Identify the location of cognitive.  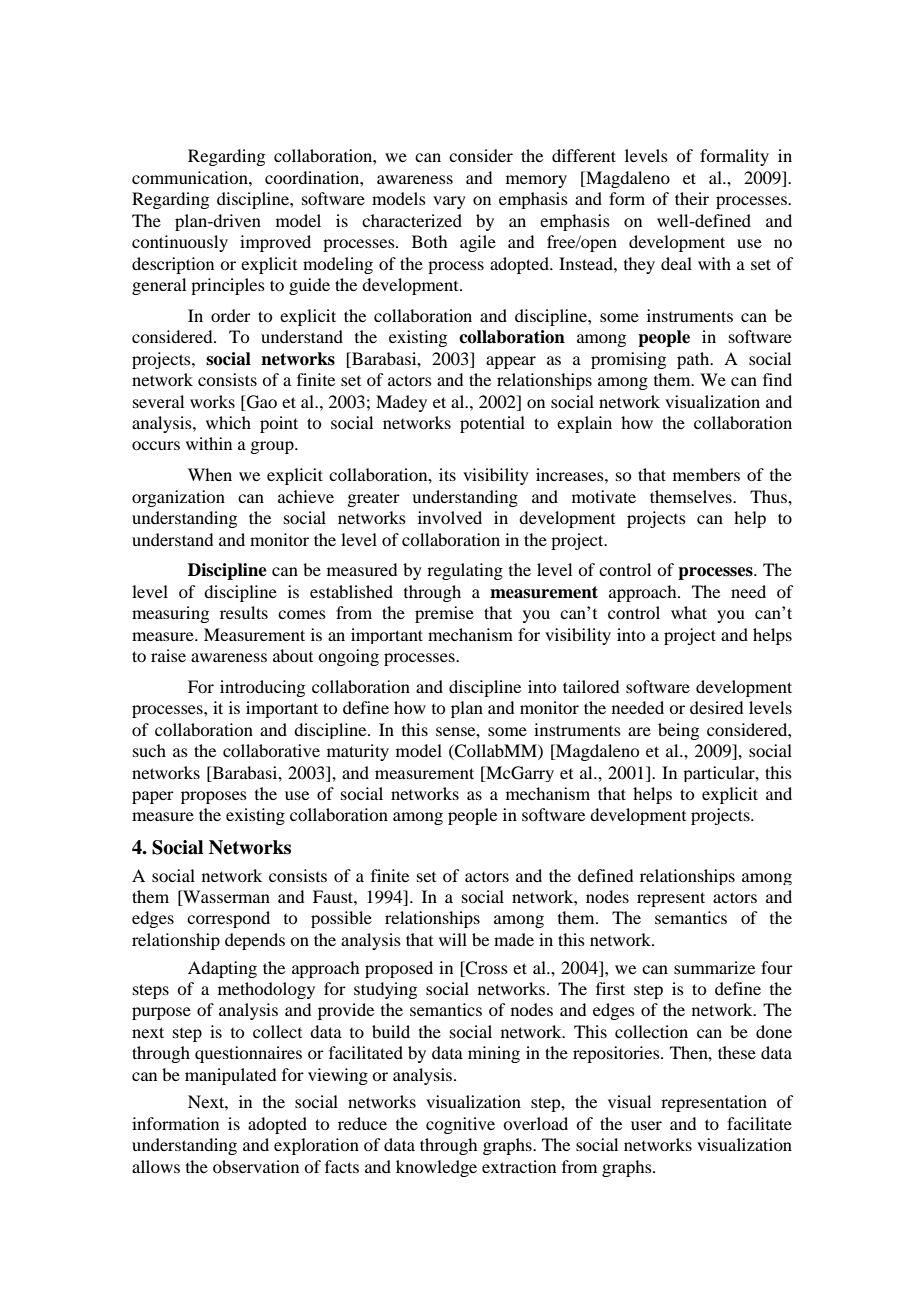
(460, 1125).
